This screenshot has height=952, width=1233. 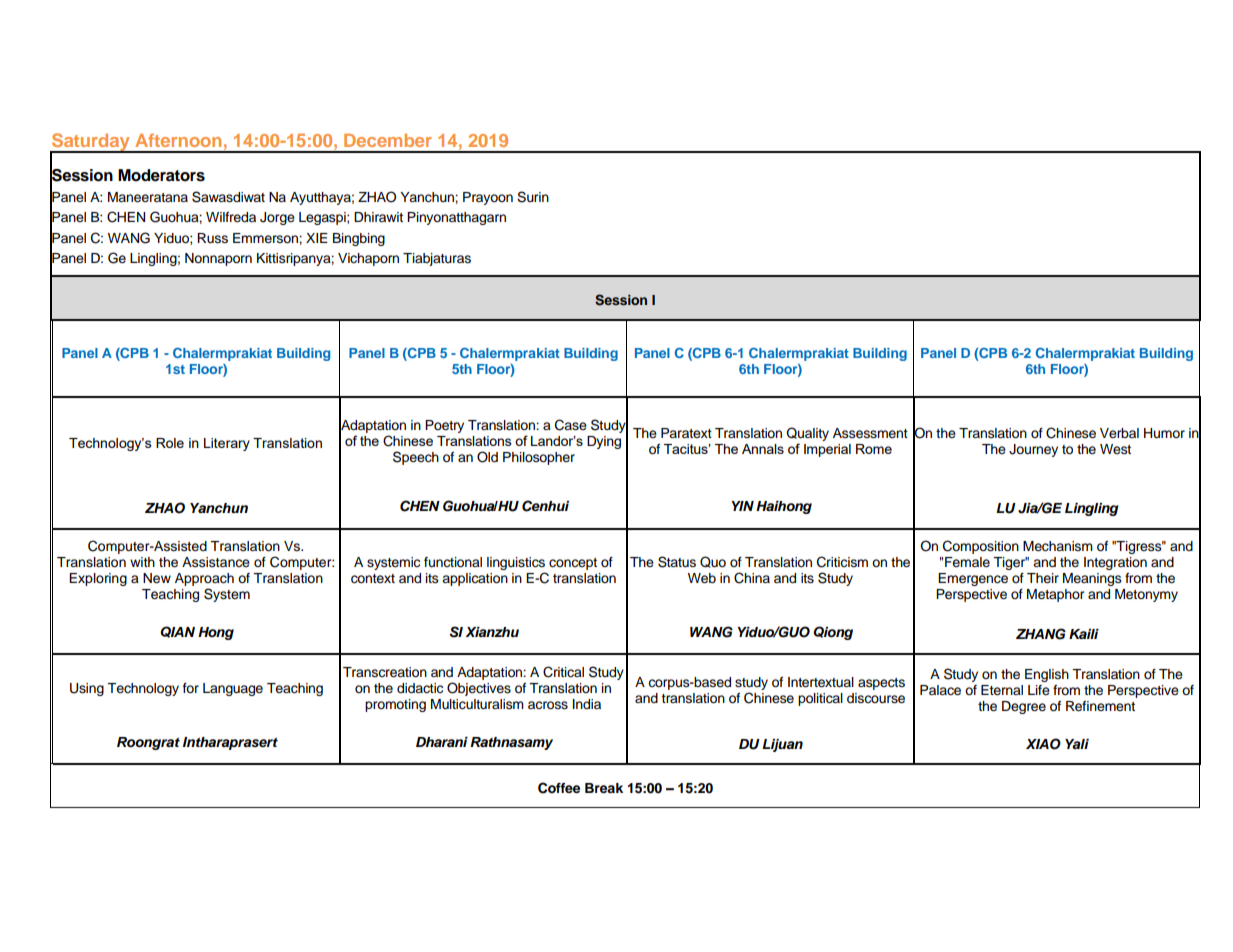 What do you see at coordinates (317, 238) in the screenshot?
I see `XIE` at bounding box center [317, 238].
